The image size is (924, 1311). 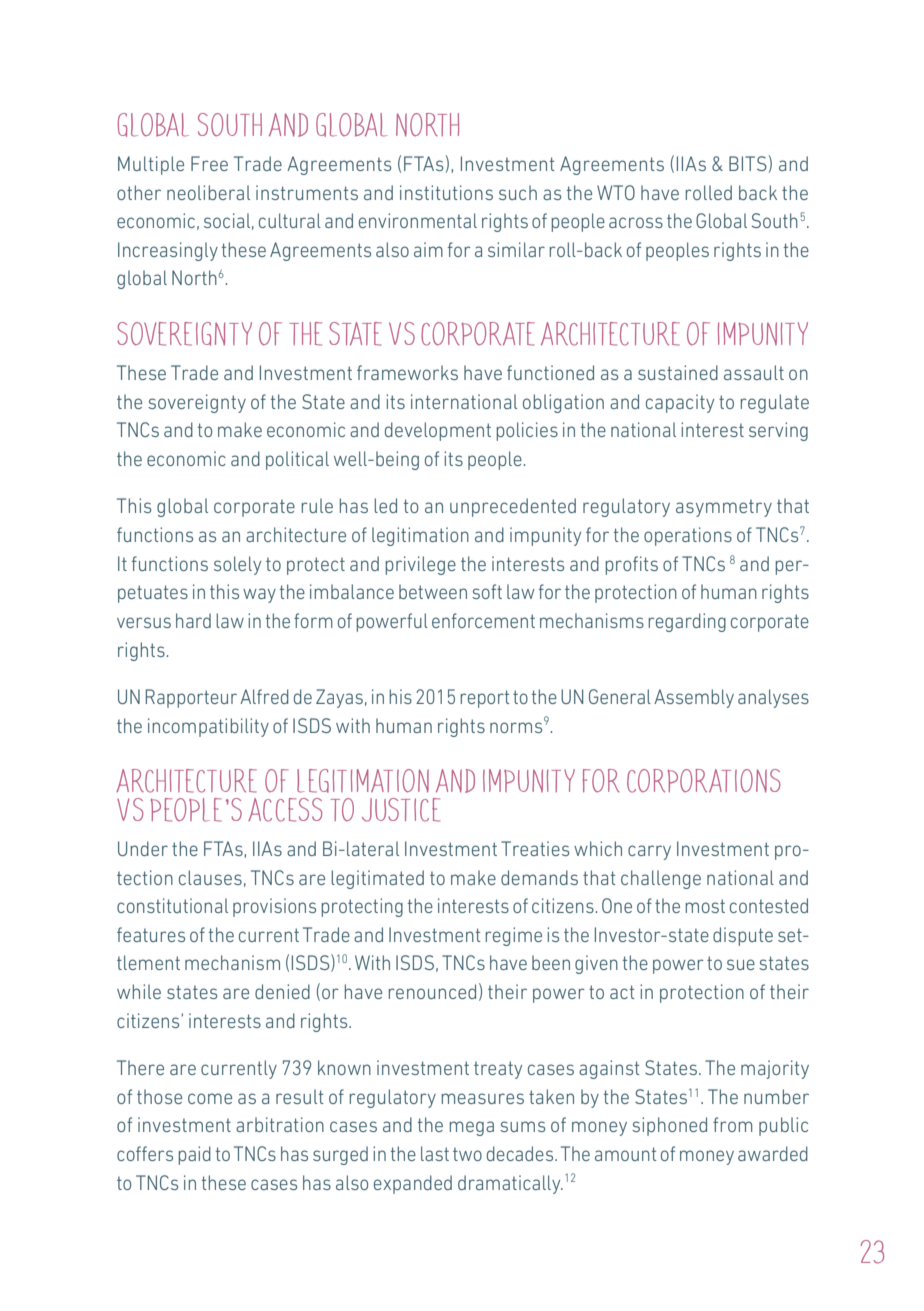 What do you see at coordinates (748, 163) in the screenshot?
I see `BITS` at bounding box center [748, 163].
